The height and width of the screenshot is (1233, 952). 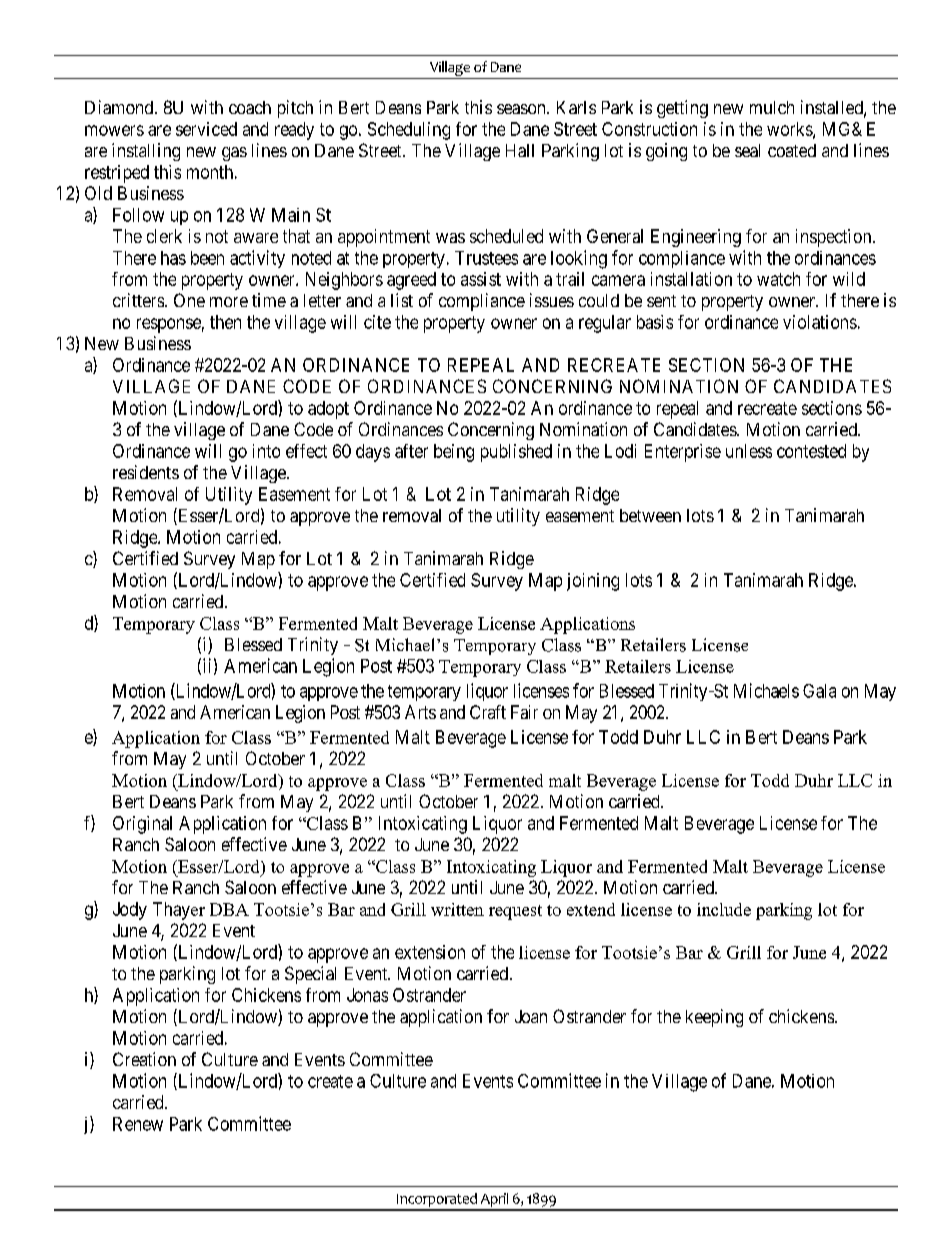 I want to click on being, so click(x=454, y=453).
